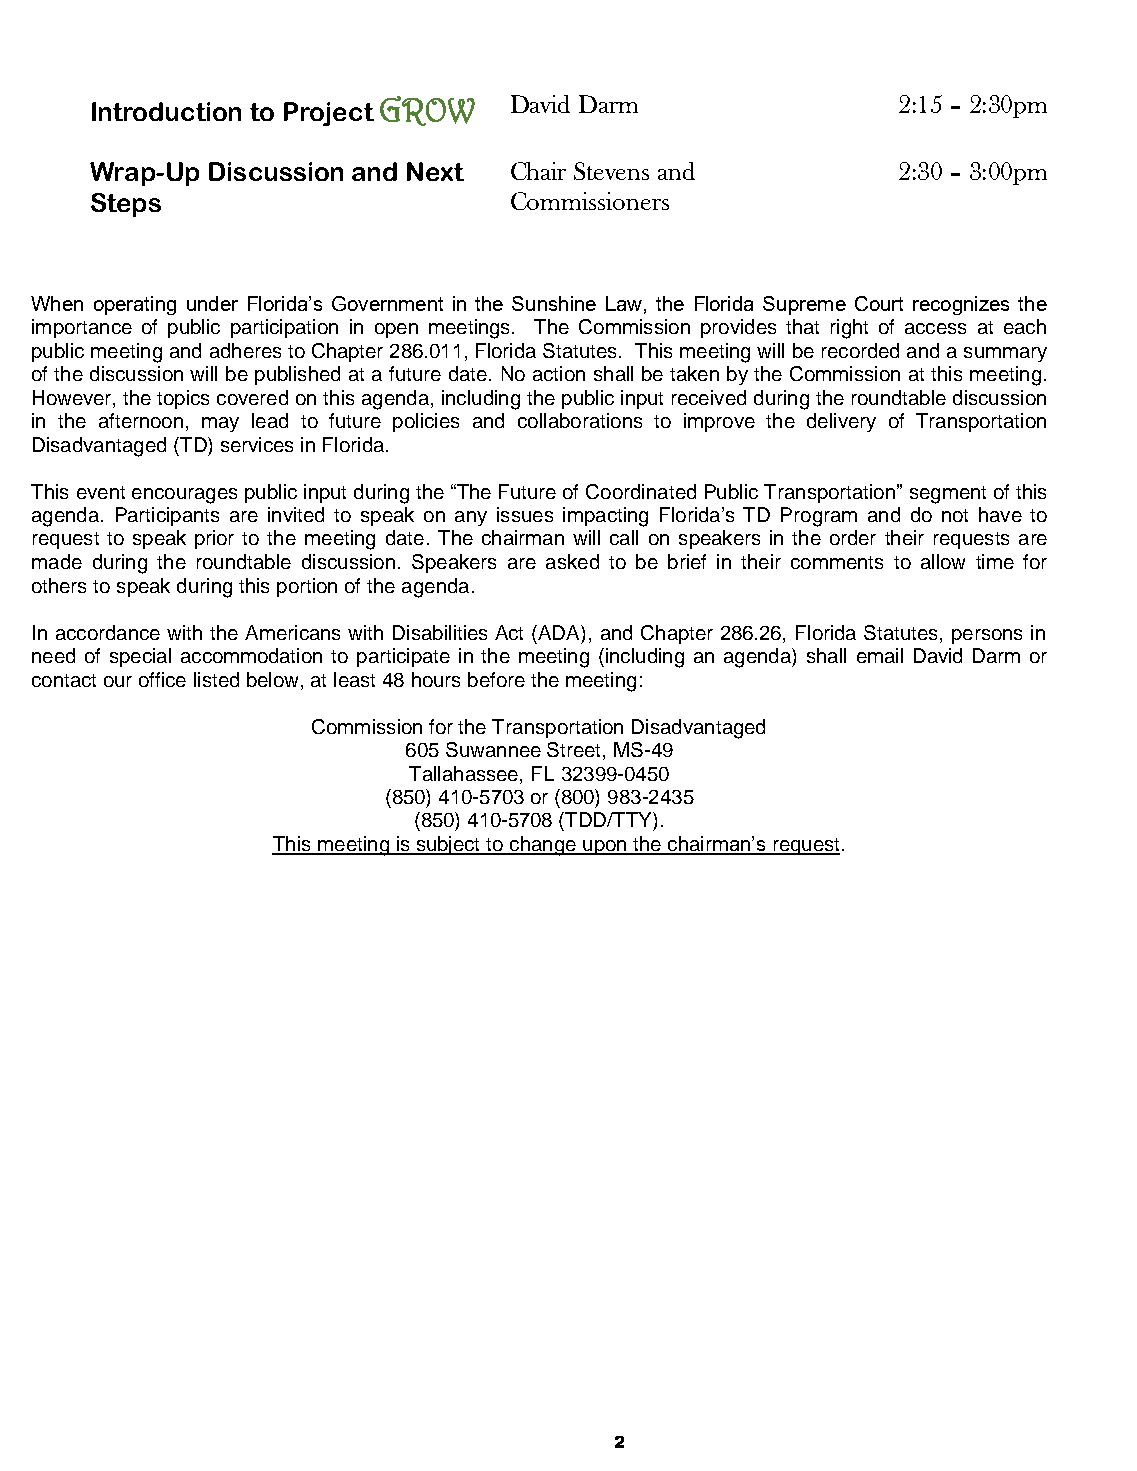 Image resolution: width=1137 pixels, height=1471 pixels. What do you see at coordinates (59, 585) in the image?
I see `others` at bounding box center [59, 585].
